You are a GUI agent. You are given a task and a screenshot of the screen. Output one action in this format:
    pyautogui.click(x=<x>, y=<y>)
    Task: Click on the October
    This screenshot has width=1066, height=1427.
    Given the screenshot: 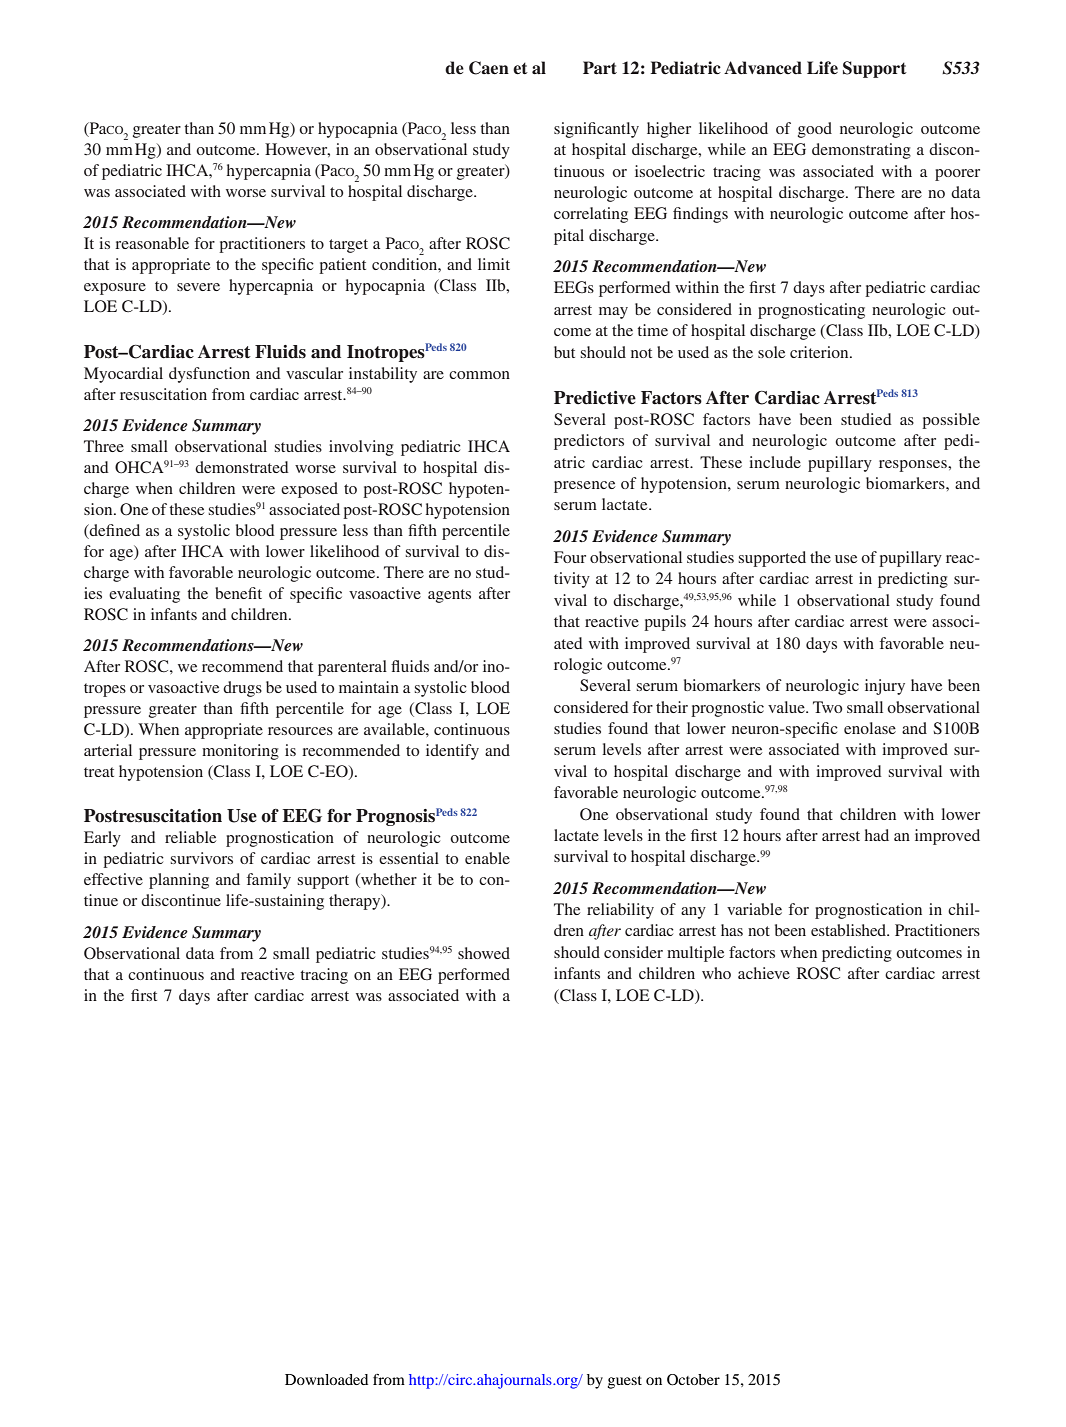 What is the action you would take?
    pyautogui.click(x=693, y=1380)
